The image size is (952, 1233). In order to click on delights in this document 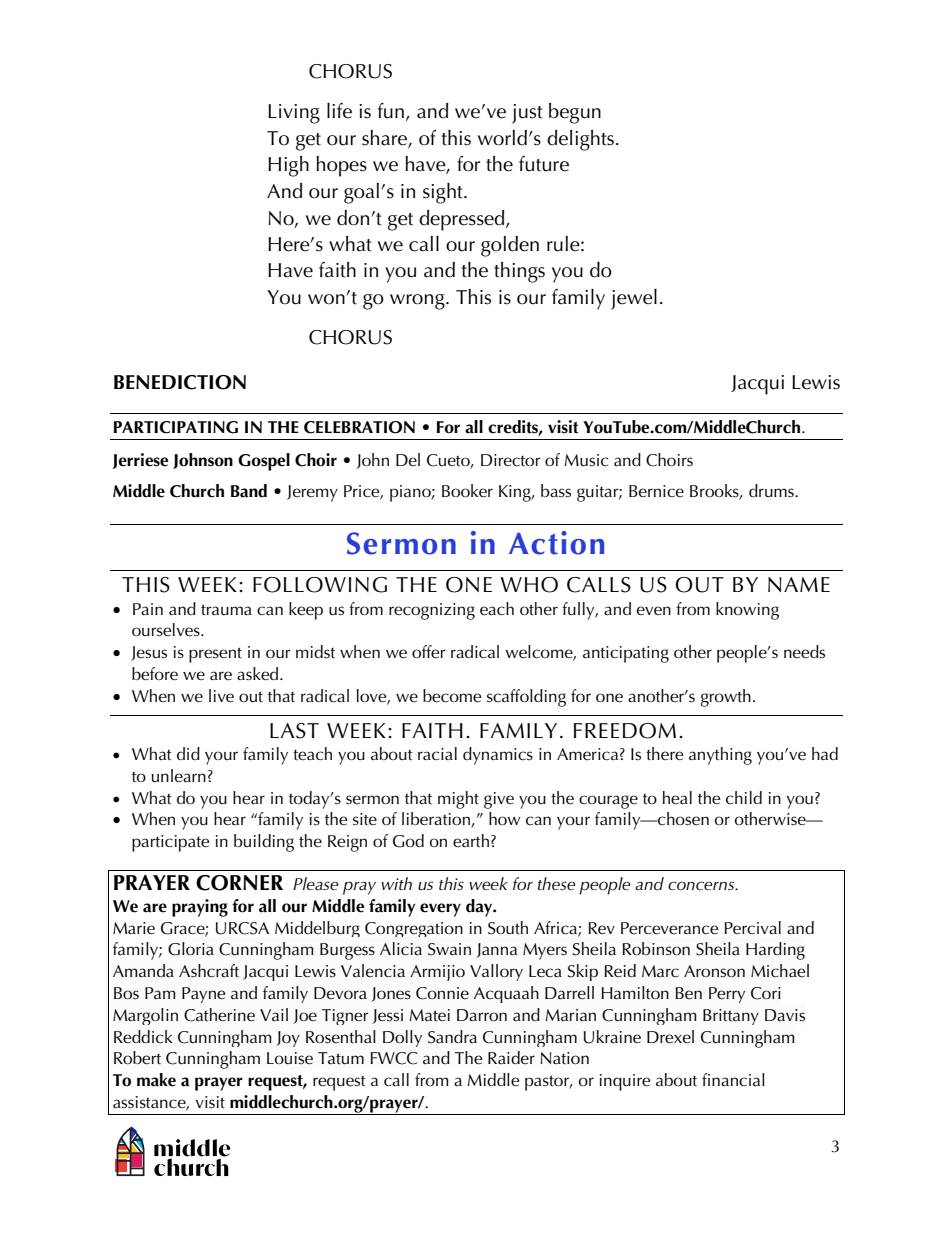, I will do `click(580, 140)`.
